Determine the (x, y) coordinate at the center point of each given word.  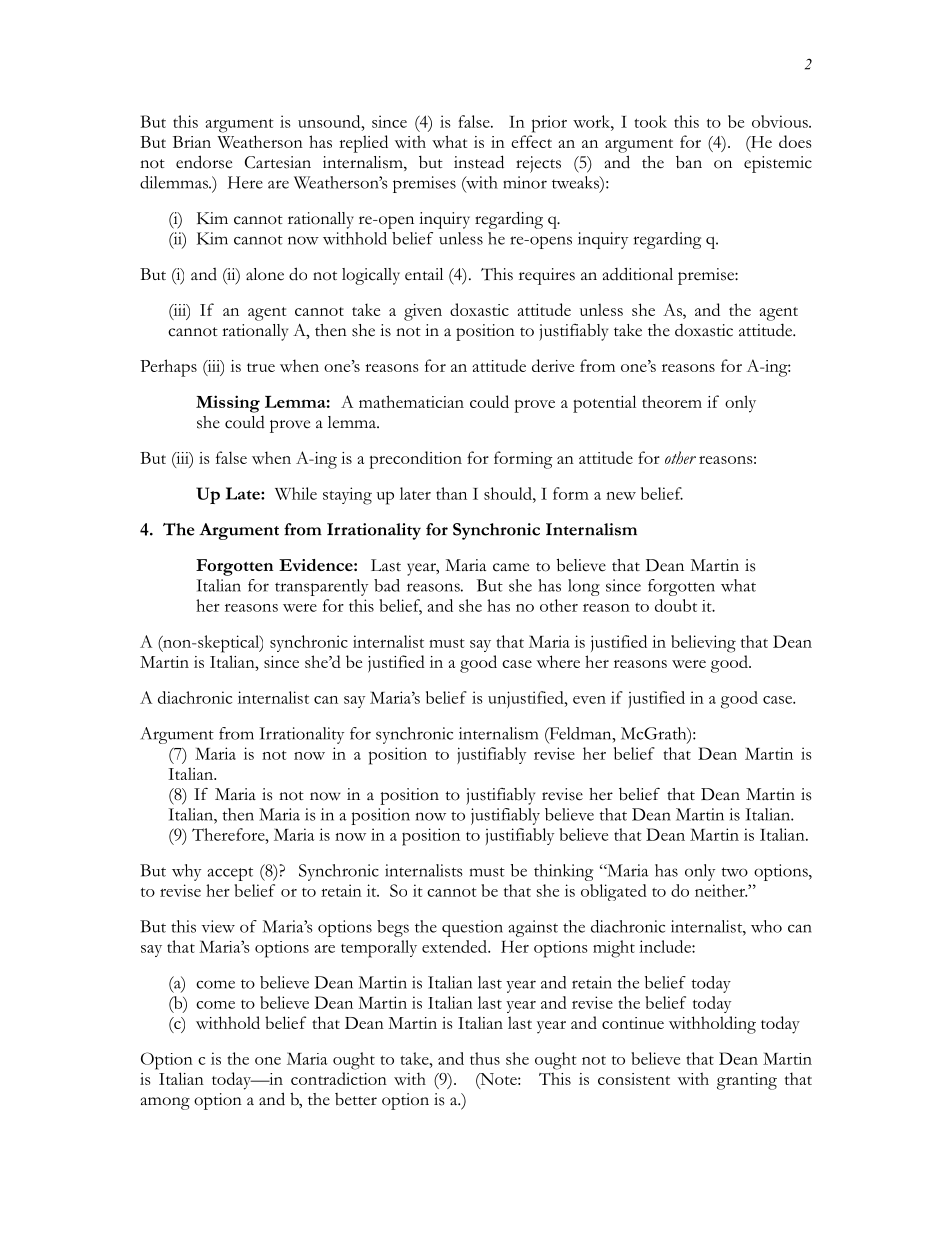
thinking (563, 872)
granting (747, 1081)
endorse (204, 162)
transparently (321, 587)
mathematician (411, 401)
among (165, 1103)
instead (479, 162)
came (511, 567)
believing (703, 644)
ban (689, 162)
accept (230, 874)
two (735, 872)
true (261, 367)
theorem (672, 401)
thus (485, 1058)
